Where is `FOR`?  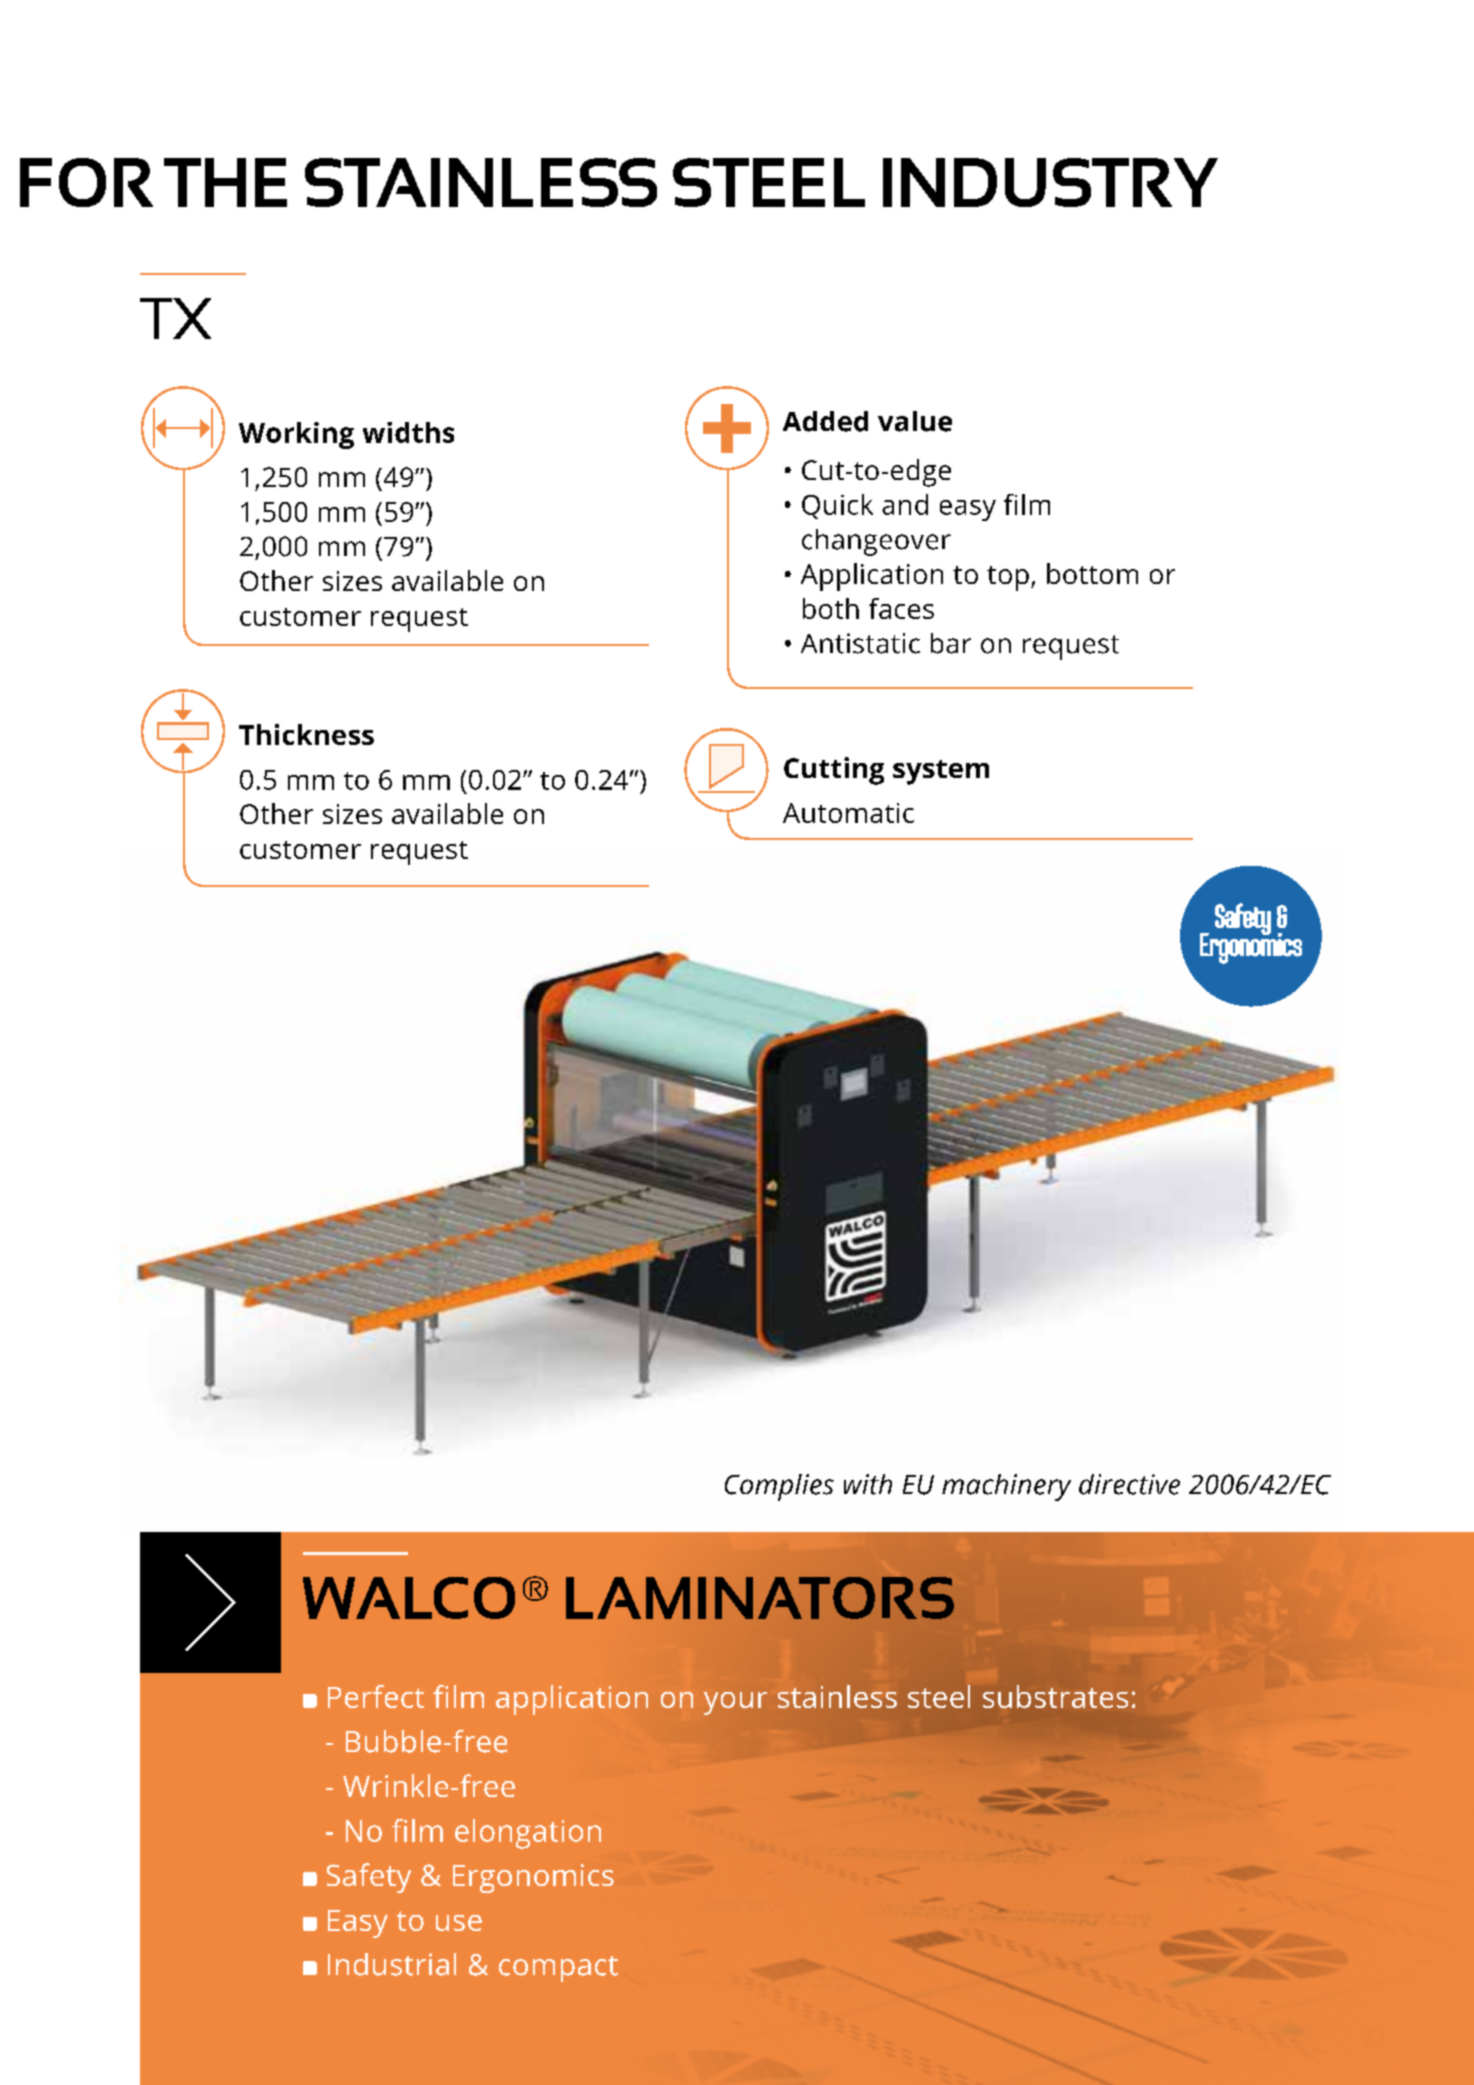 FOR is located at coordinates (86, 182).
